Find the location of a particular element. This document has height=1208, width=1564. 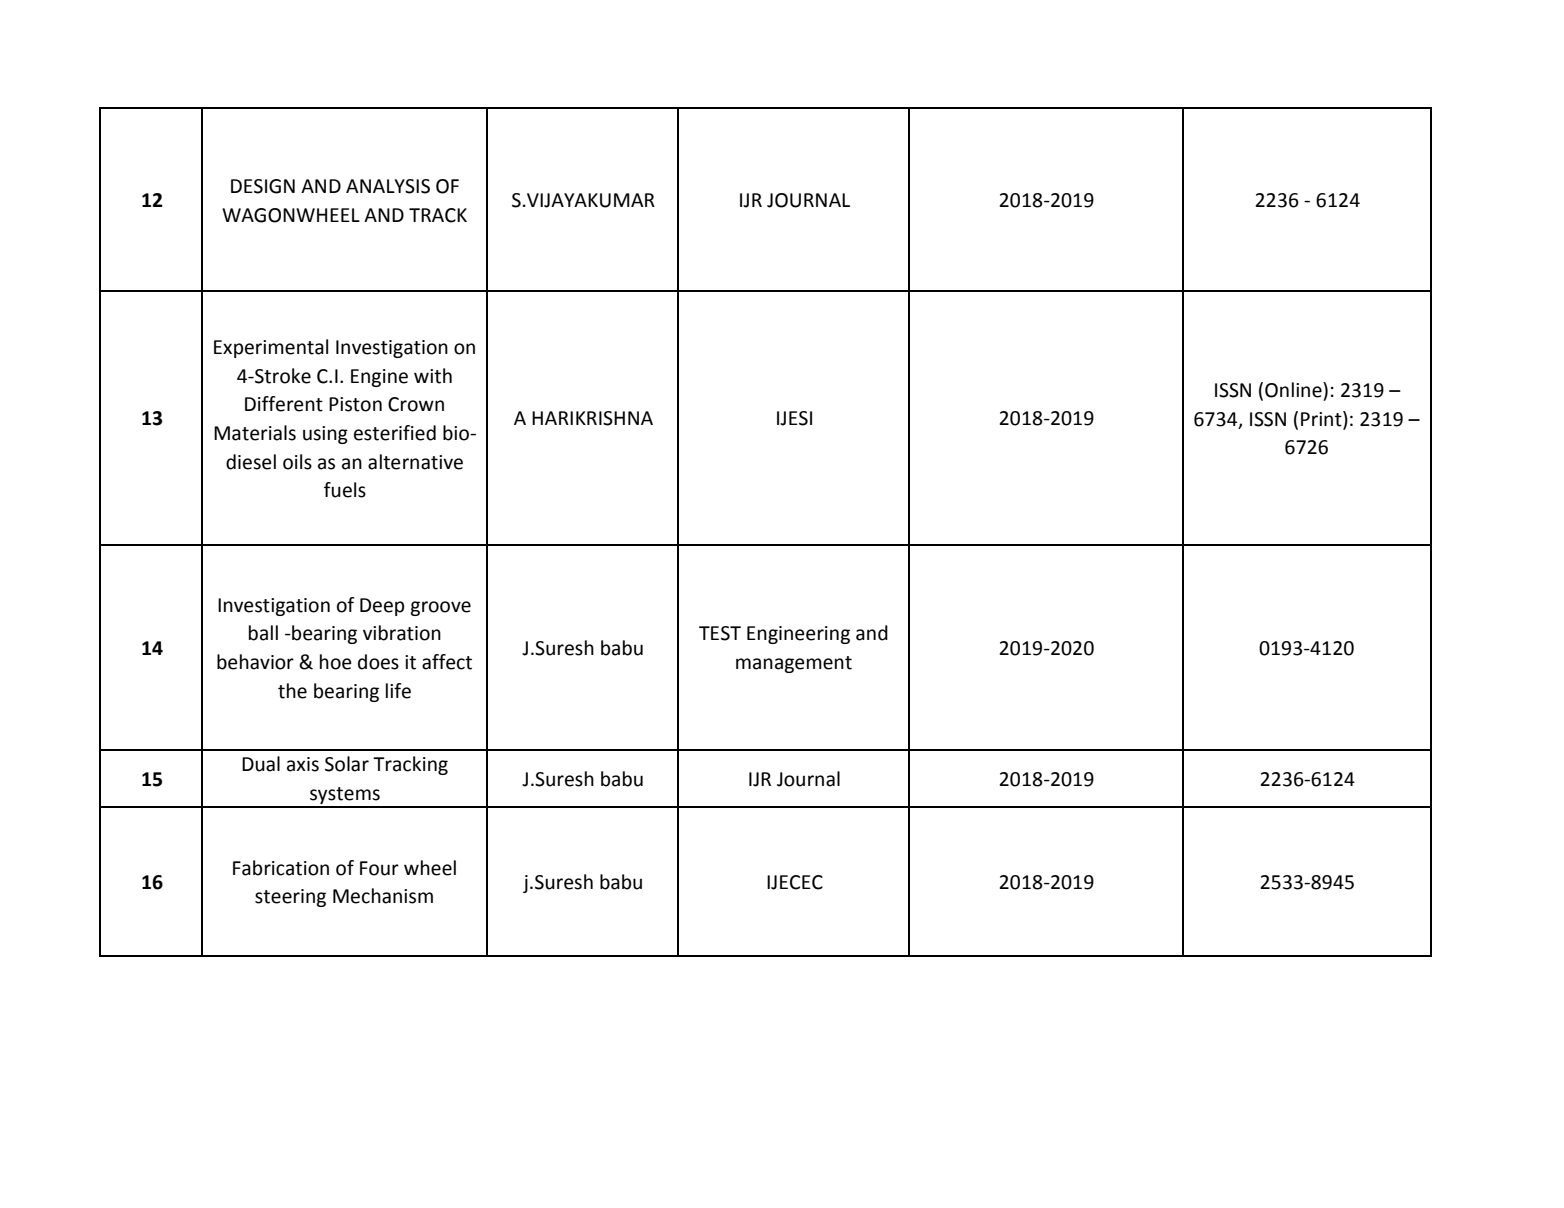

Mechanism is located at coordinates (383, 896).
